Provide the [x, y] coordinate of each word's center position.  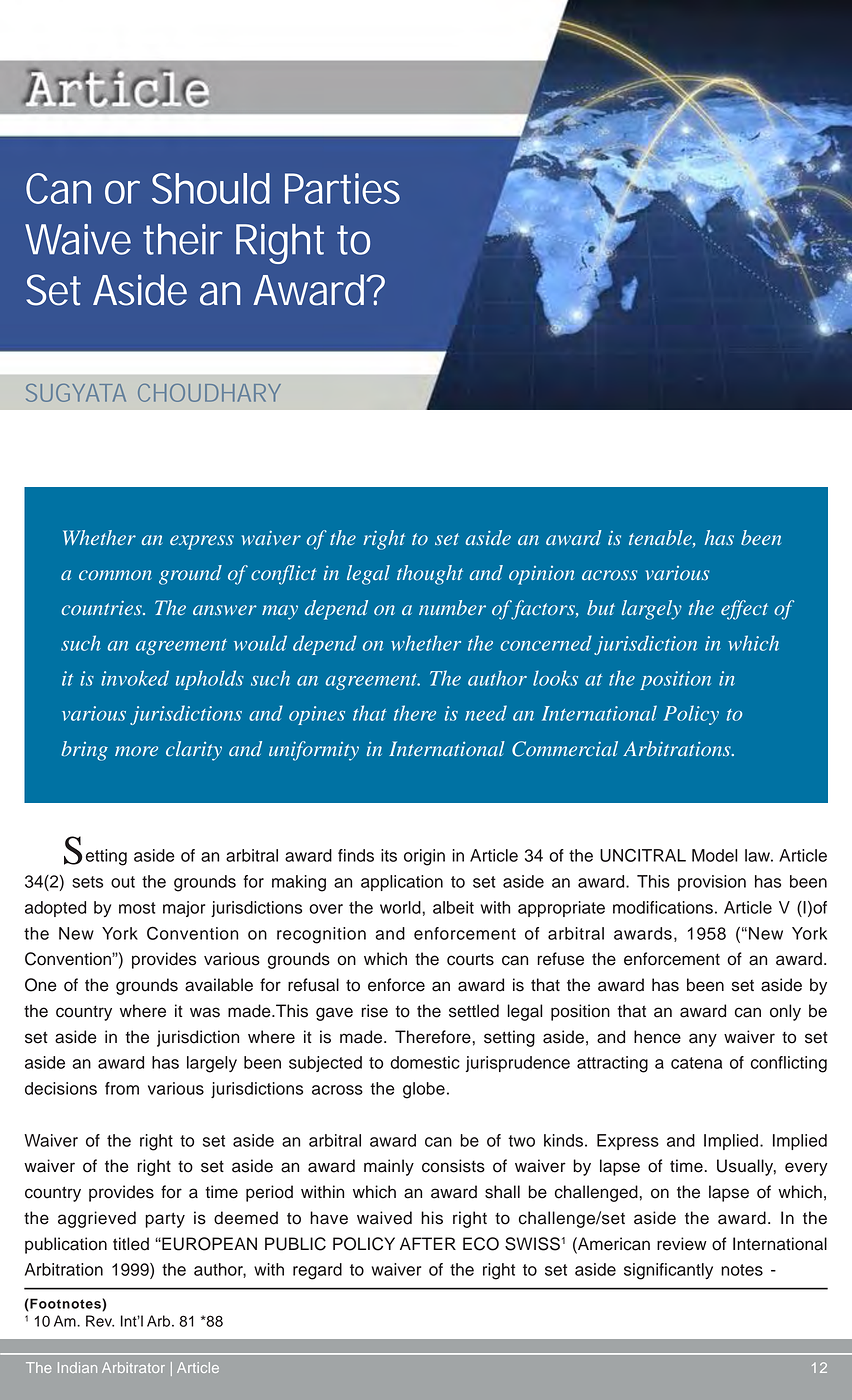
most [137, 908]
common [115, 575]
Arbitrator [133, 1367]
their [183, 239]
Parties [342, 188]
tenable [661, 538]
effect [744, 610]
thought [430, 575]
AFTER [428, 1243]
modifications [663, 907]
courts [470, 960]
